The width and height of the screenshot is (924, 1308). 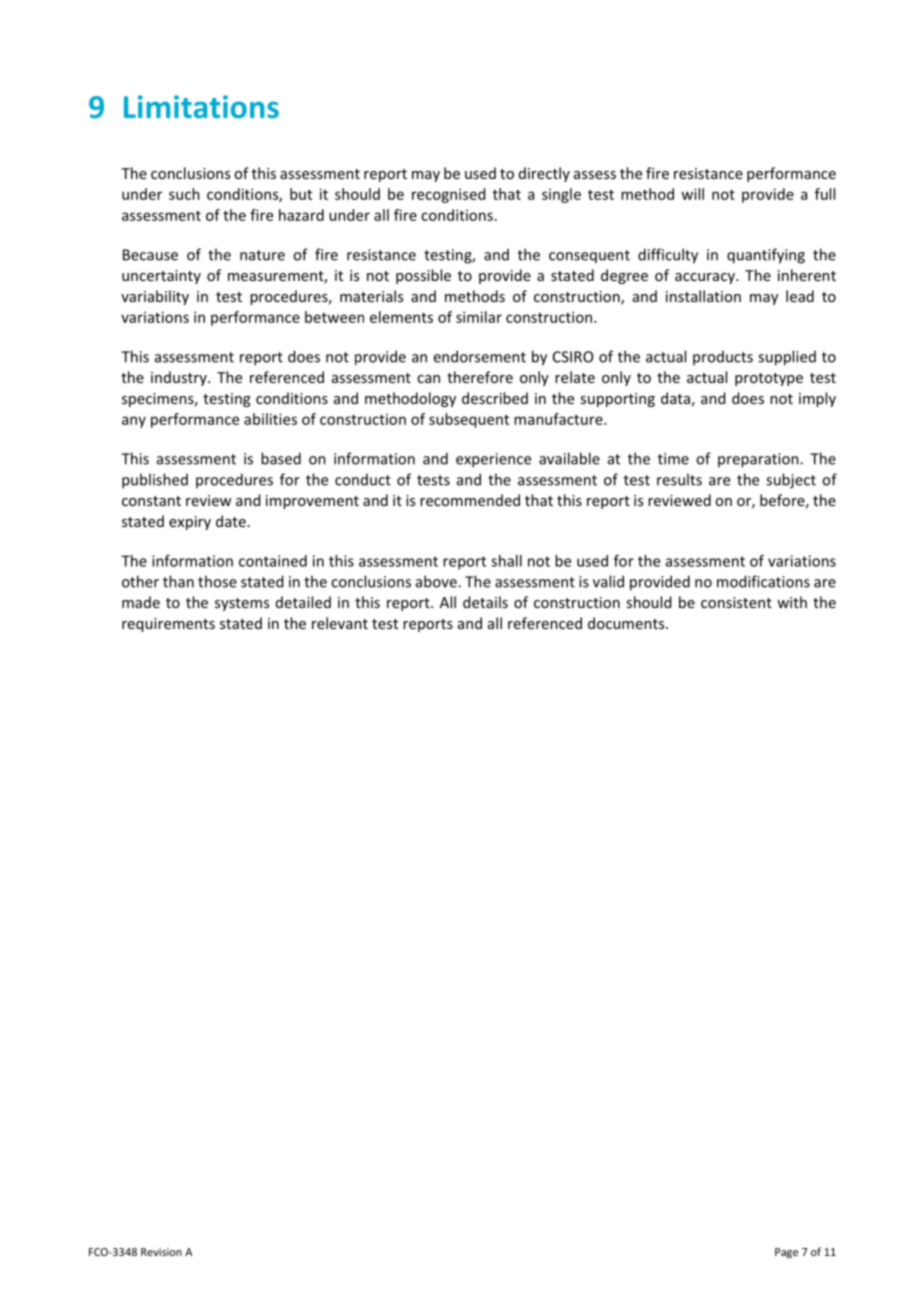 I want to click on documents, so click(x=627, y=623).
